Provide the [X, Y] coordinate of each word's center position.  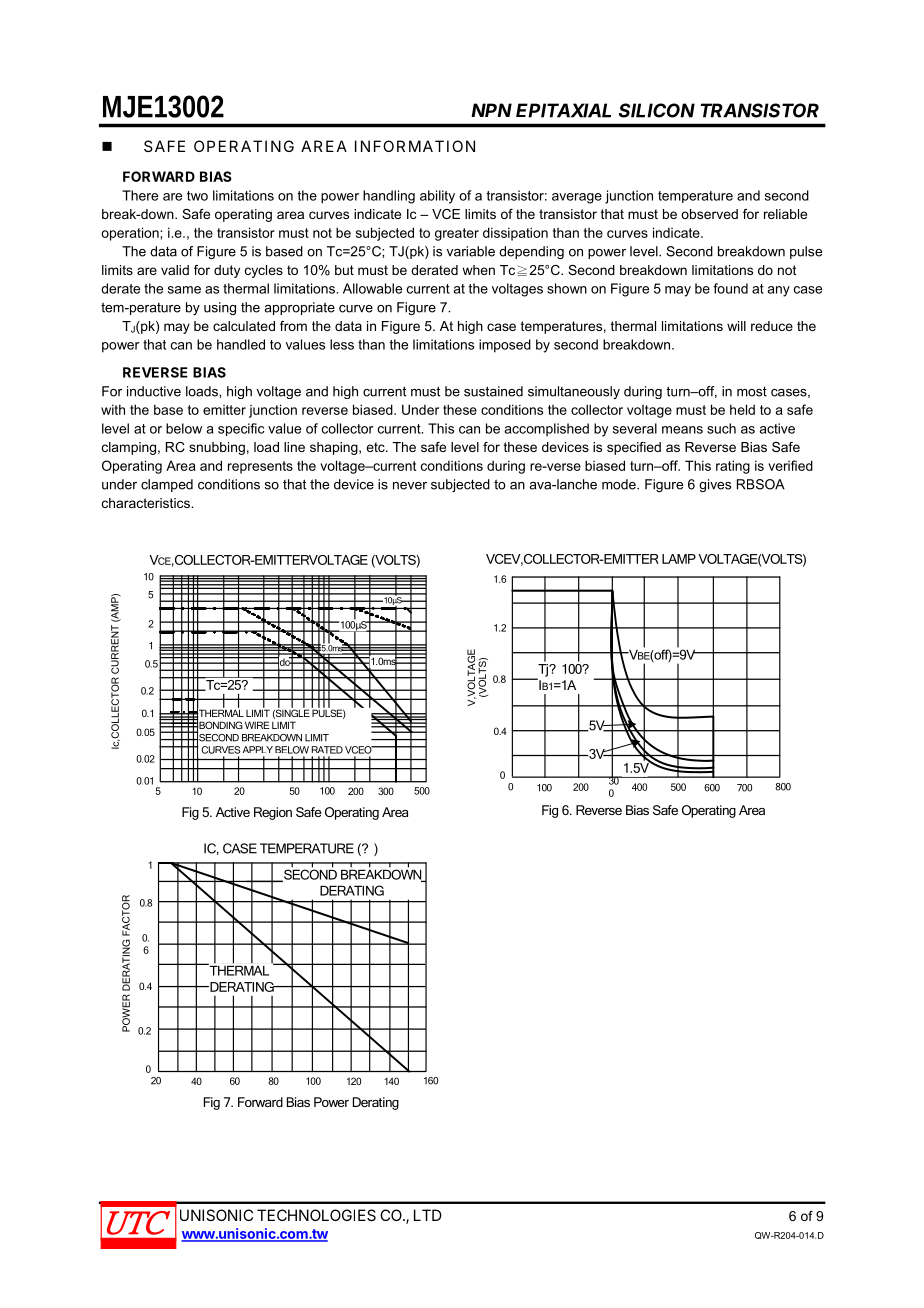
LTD [428, 1215]
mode [620, 484]
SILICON [657, 110]
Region [273, 813]
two [197, 196]
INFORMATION [415, 146]
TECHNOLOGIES [316, 1215]
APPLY [258, 749]
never [410, 486]
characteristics [147, 503]
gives [715, 485]
